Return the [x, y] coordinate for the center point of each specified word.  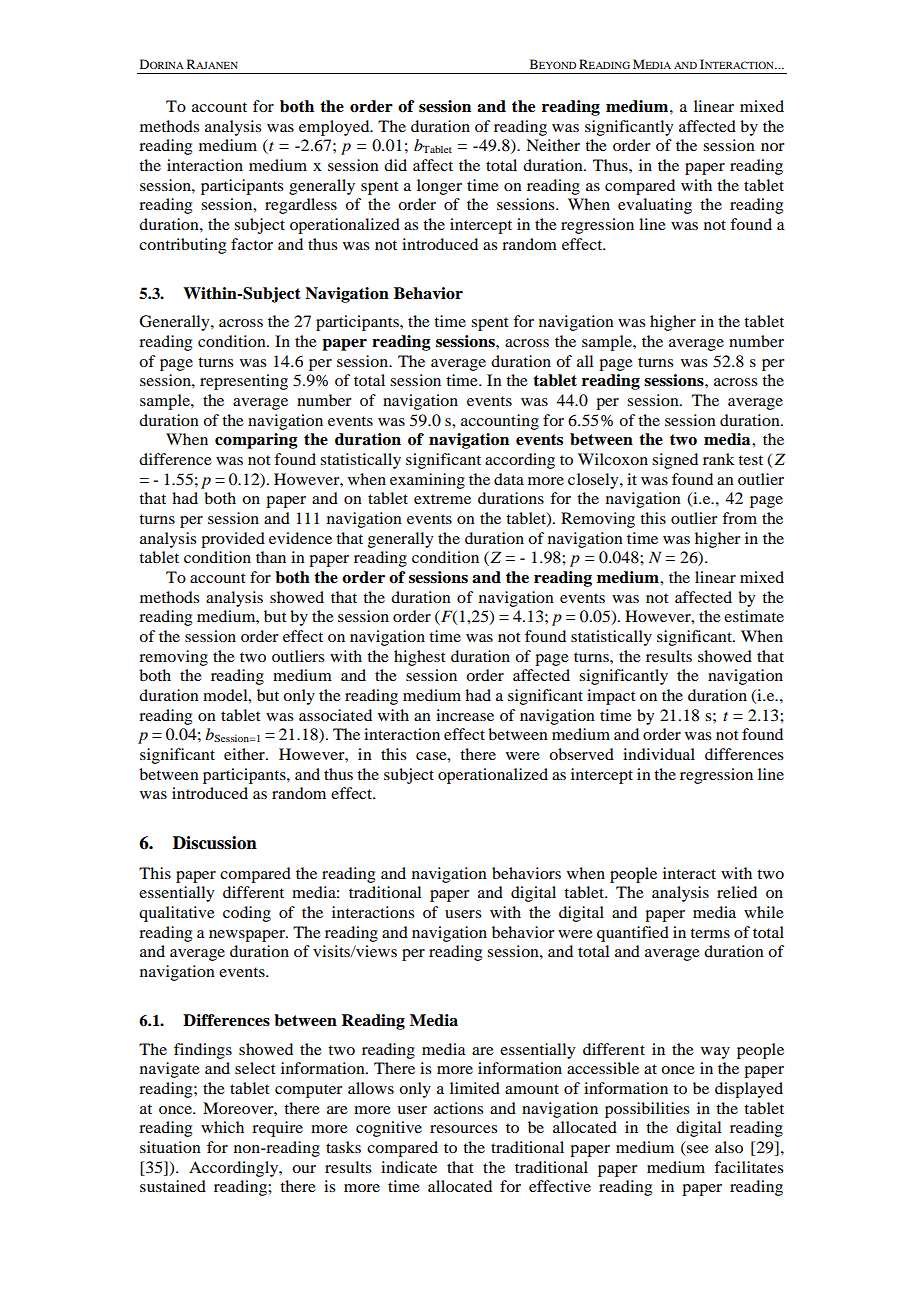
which [222, 1127]
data [509, 479]
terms [710, 933]
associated [335, 715]
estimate [754, 616]
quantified [633, 934]
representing [244, 382]
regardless [301, 206]
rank [719, 459]
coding [247, 914]
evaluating [655, 206]
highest [419, 658]
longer [439, 187]
